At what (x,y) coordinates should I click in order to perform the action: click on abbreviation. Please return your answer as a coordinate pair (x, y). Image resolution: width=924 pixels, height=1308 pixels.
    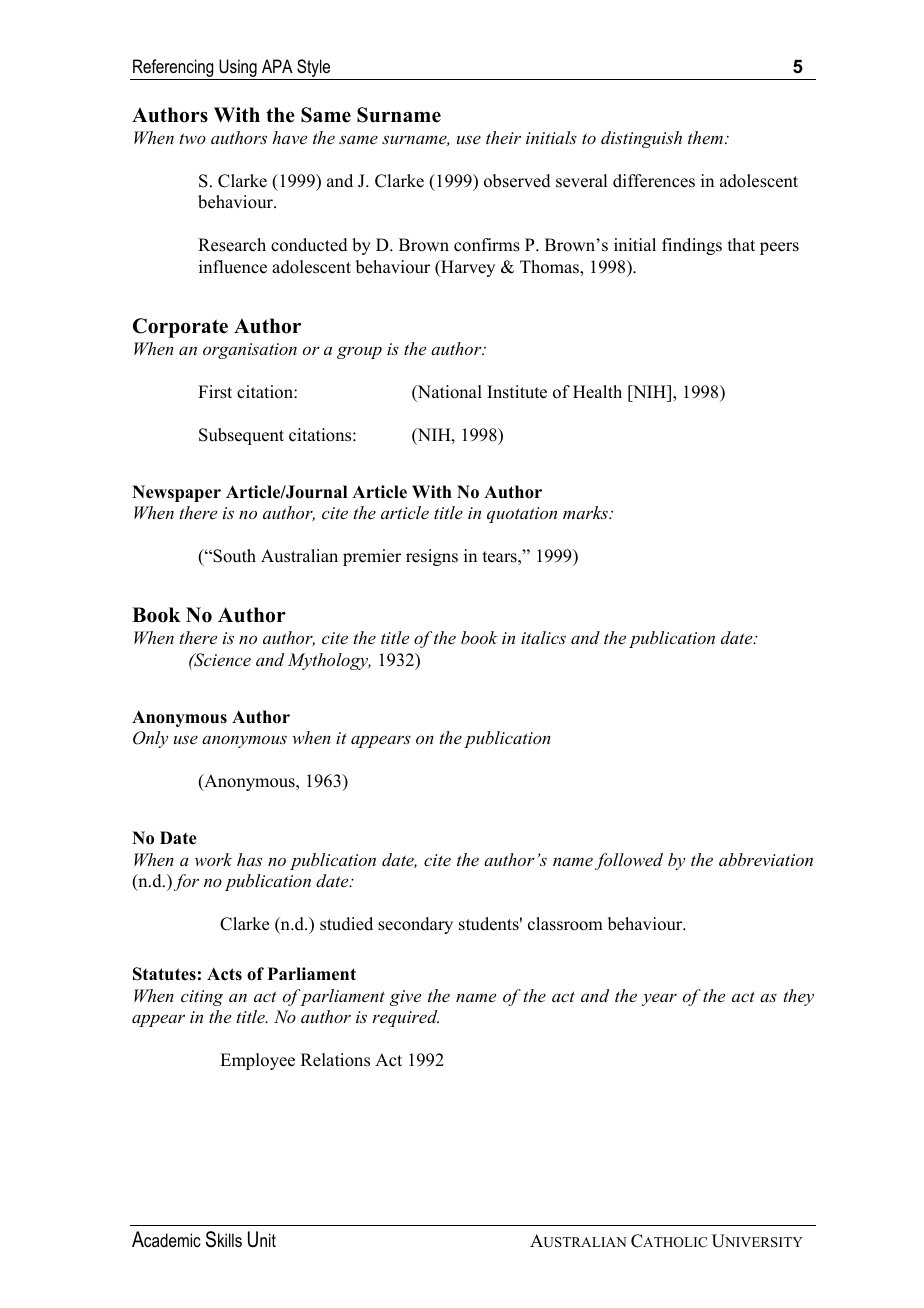
    Looking at the image, I should click on (766, 859).
